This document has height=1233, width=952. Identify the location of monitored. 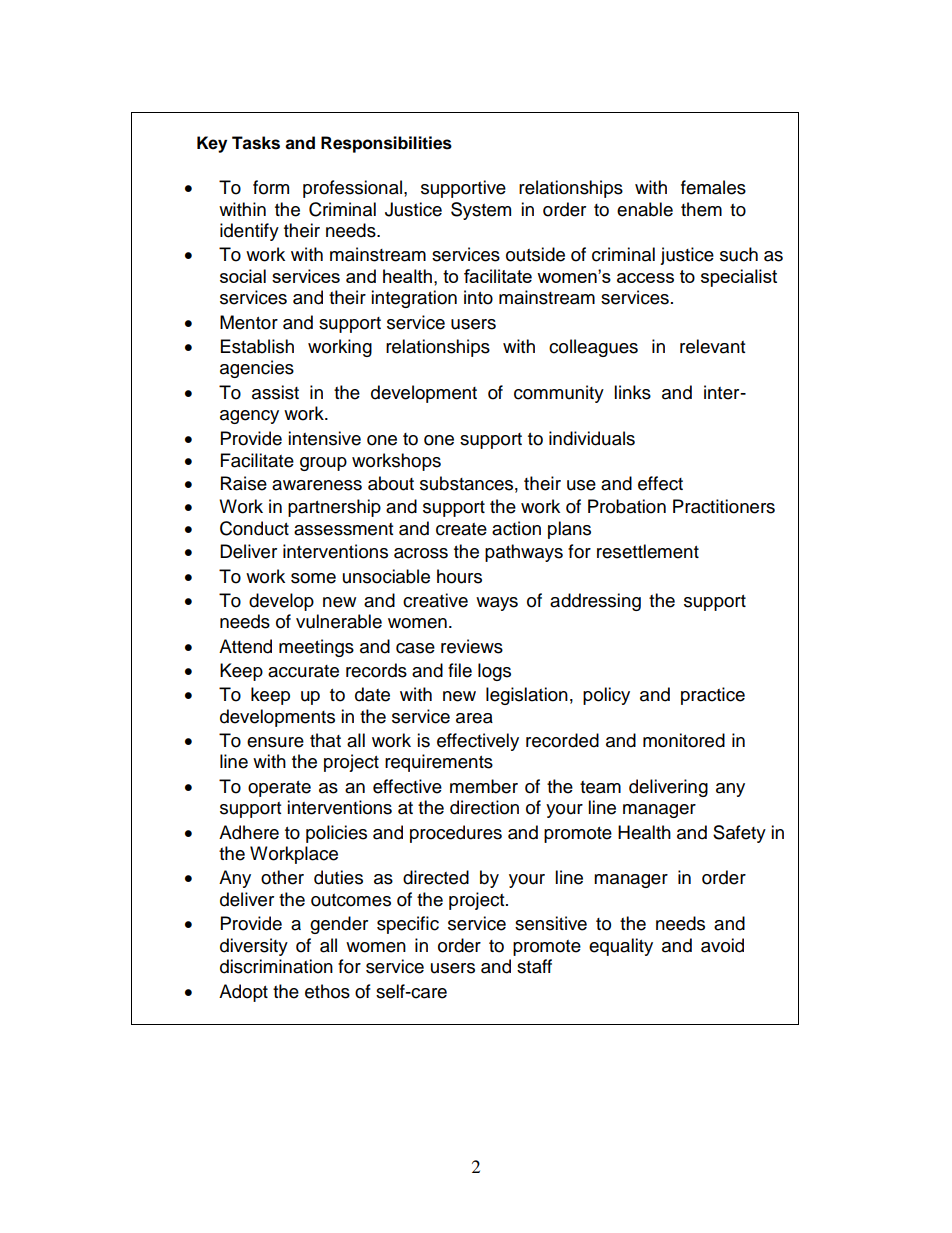
(684, 740).
